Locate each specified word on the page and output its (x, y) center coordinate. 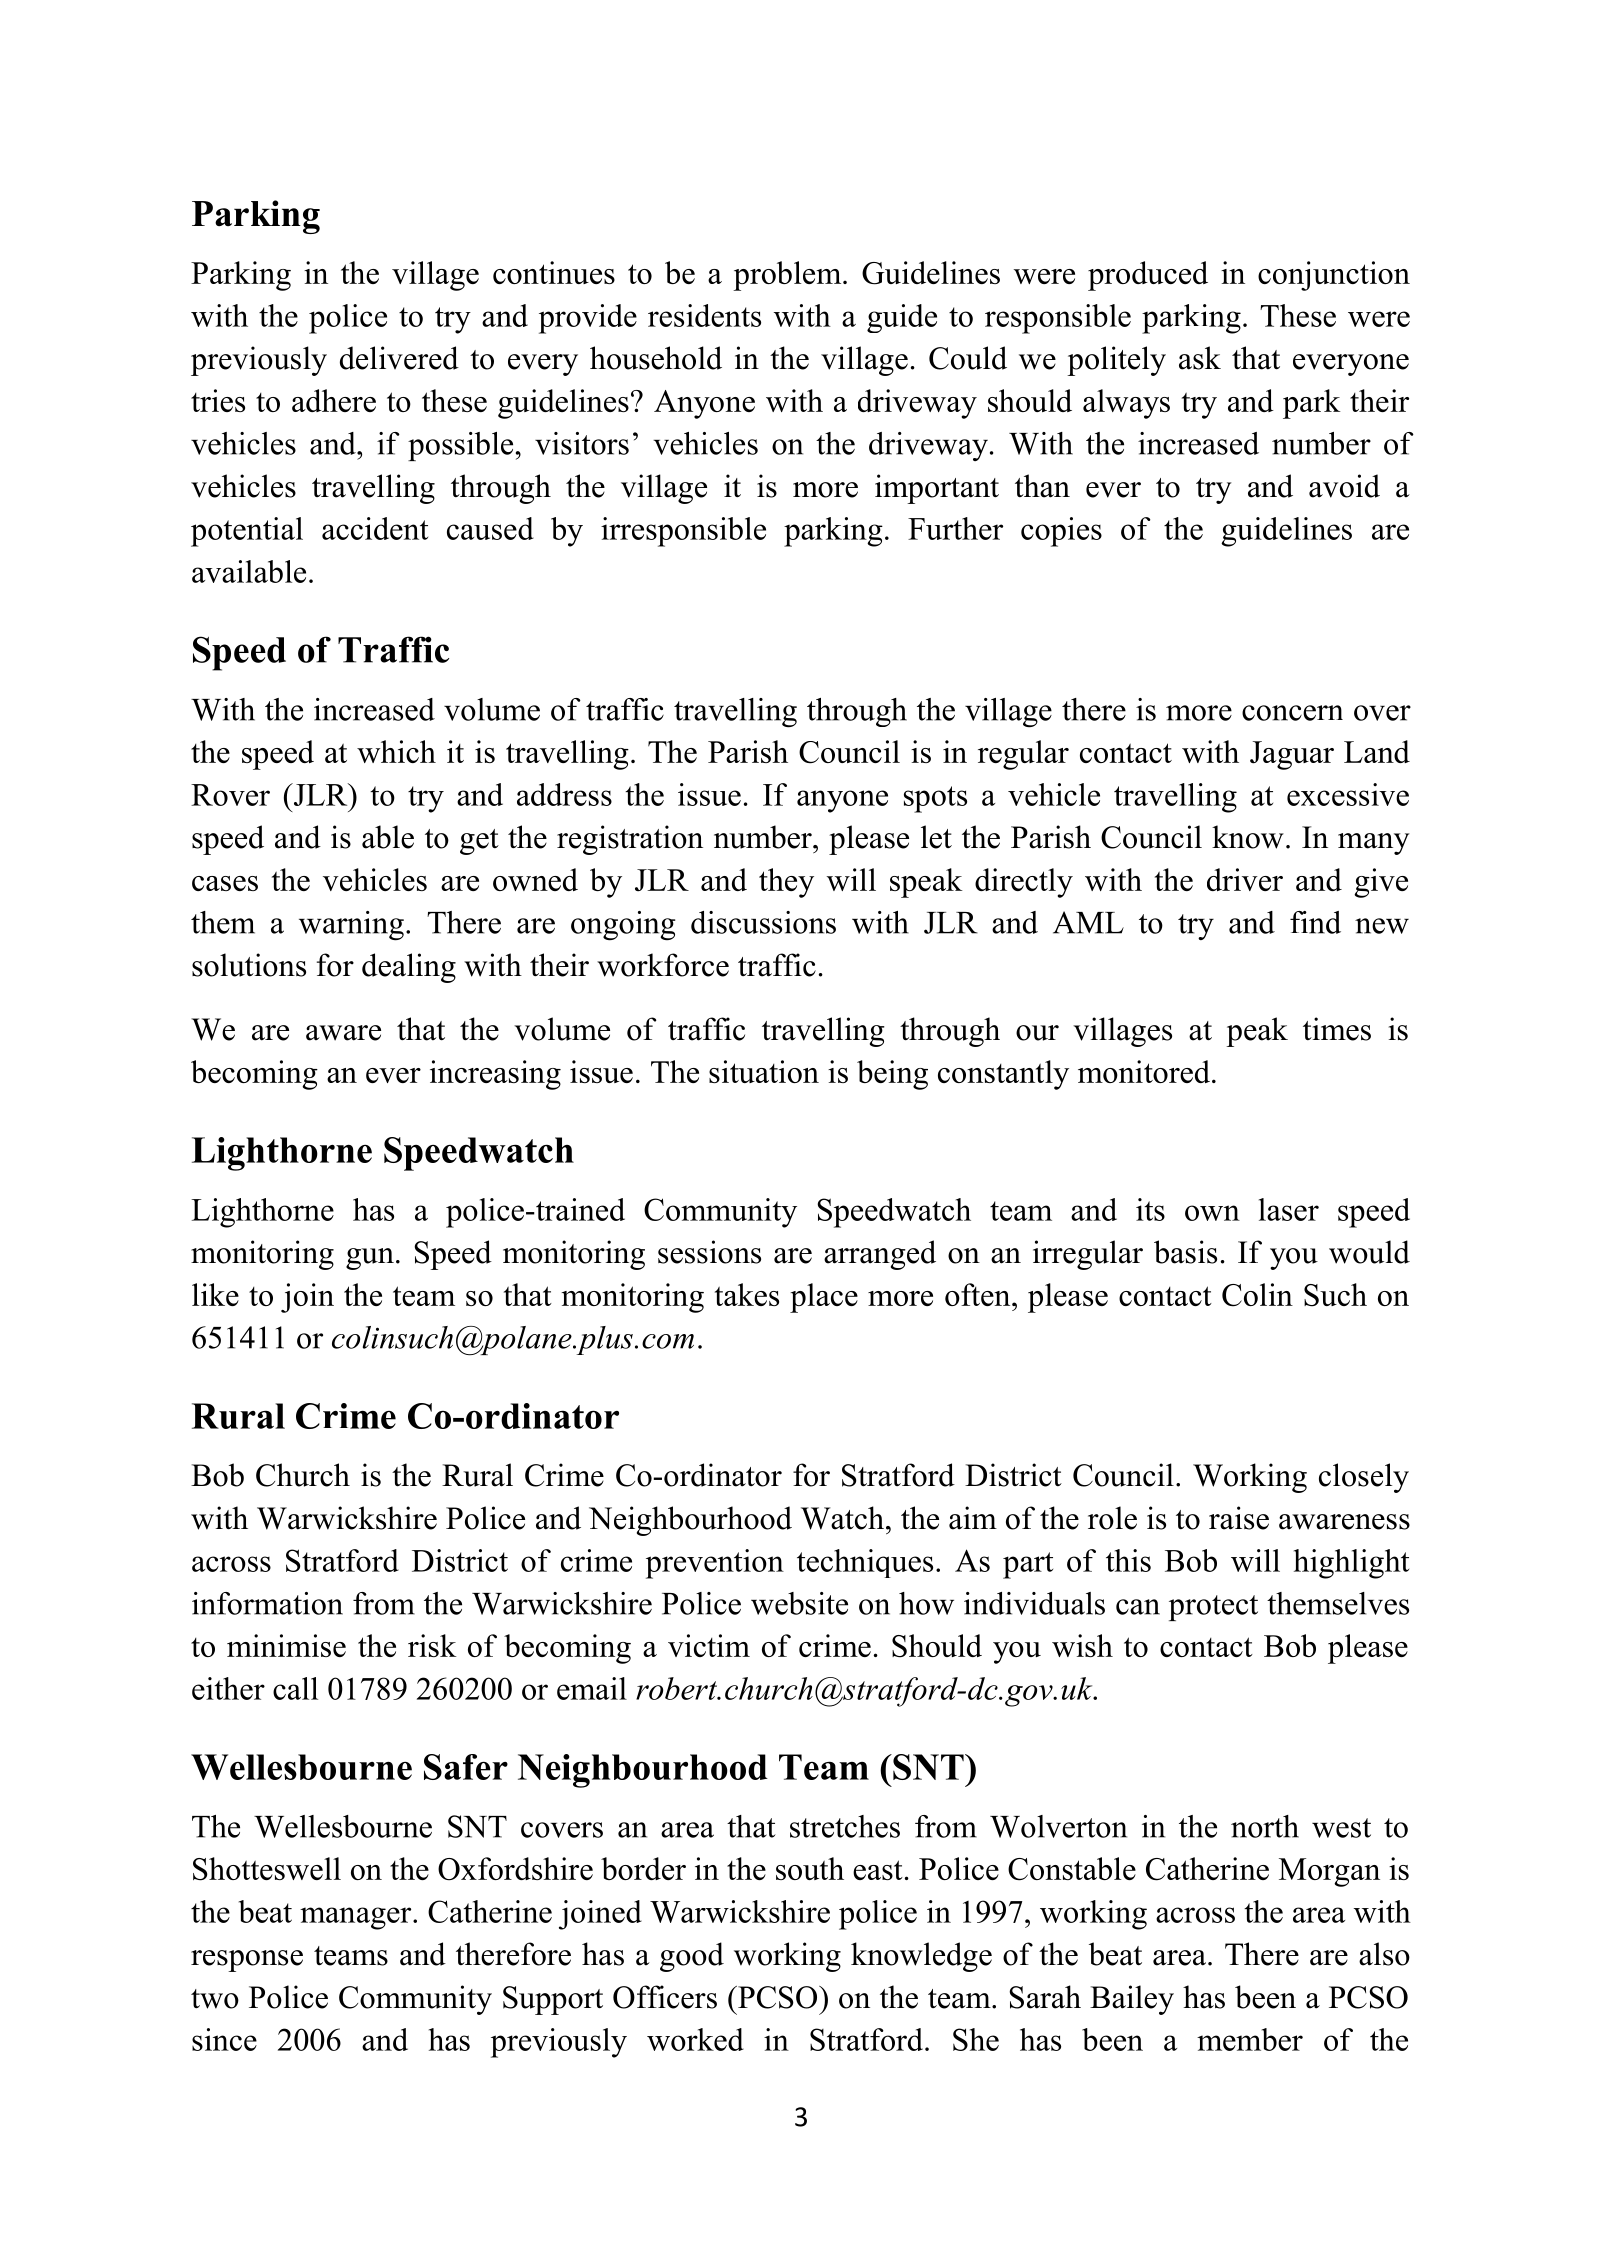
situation (764, 1071)
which (396, 751)
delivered (399, 358)
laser (1289, 1209)
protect (1213, 1608)
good (692, 1957)
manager (357, 1918)
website (799, 1603)
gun (370, 1259)
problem (788, 276)
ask (1200, 358)
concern (1292, 713)
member (1250, 2039)
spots (935, 799)
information (267, 1603)
